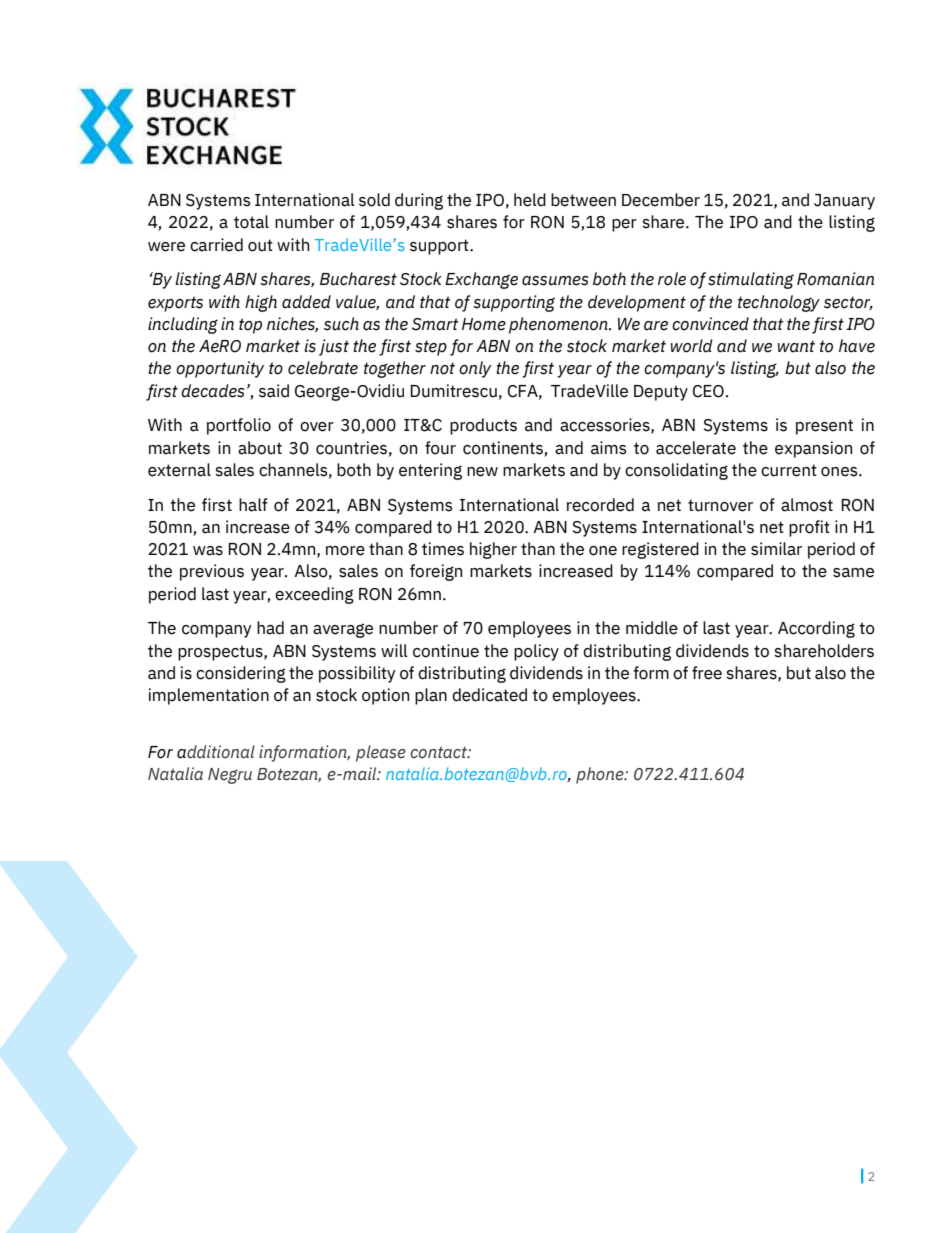 This screenshot has height=1233, width=952. I want to click on additional, so click(216, 752).
